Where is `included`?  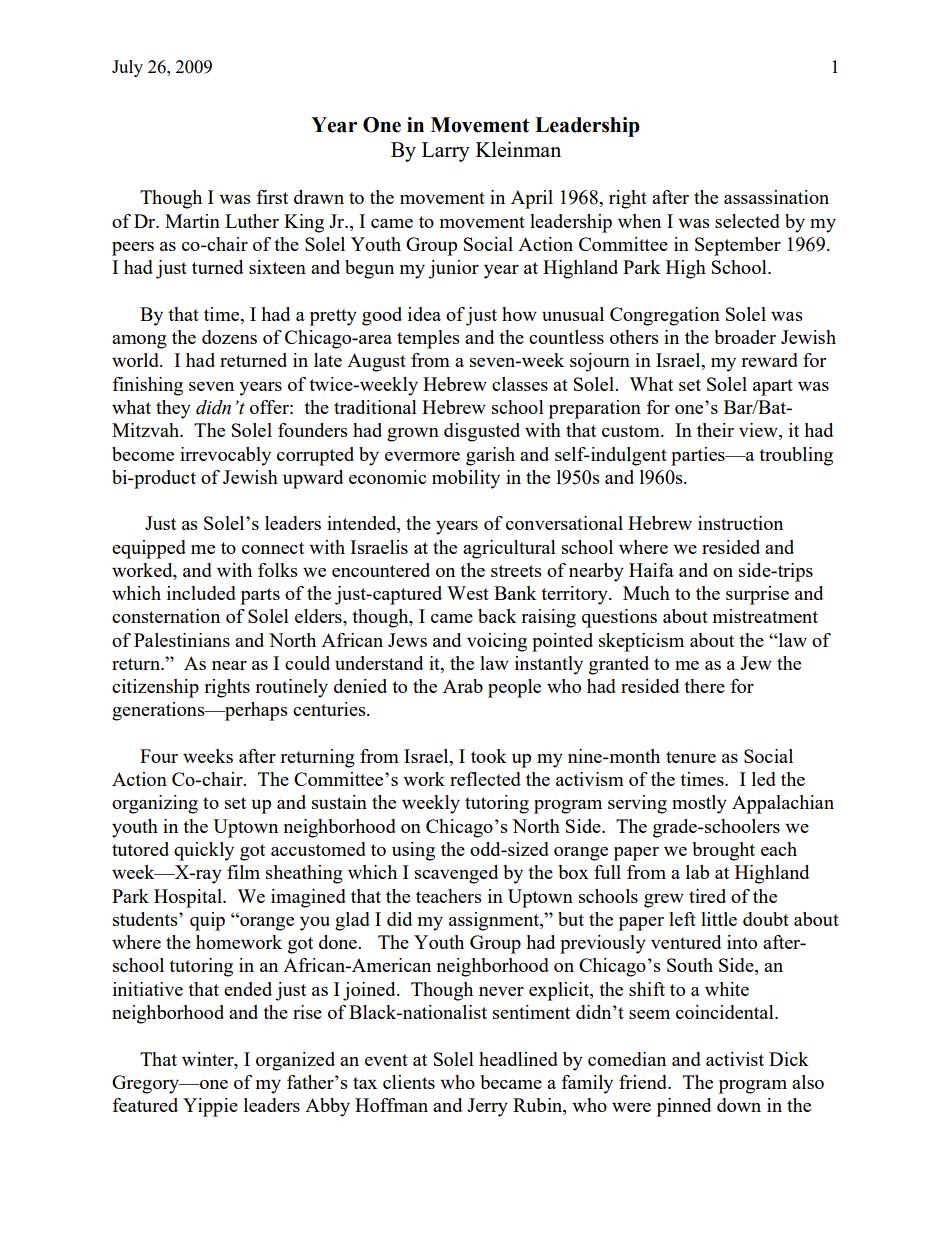 included is located at coordinates (201, 593).
